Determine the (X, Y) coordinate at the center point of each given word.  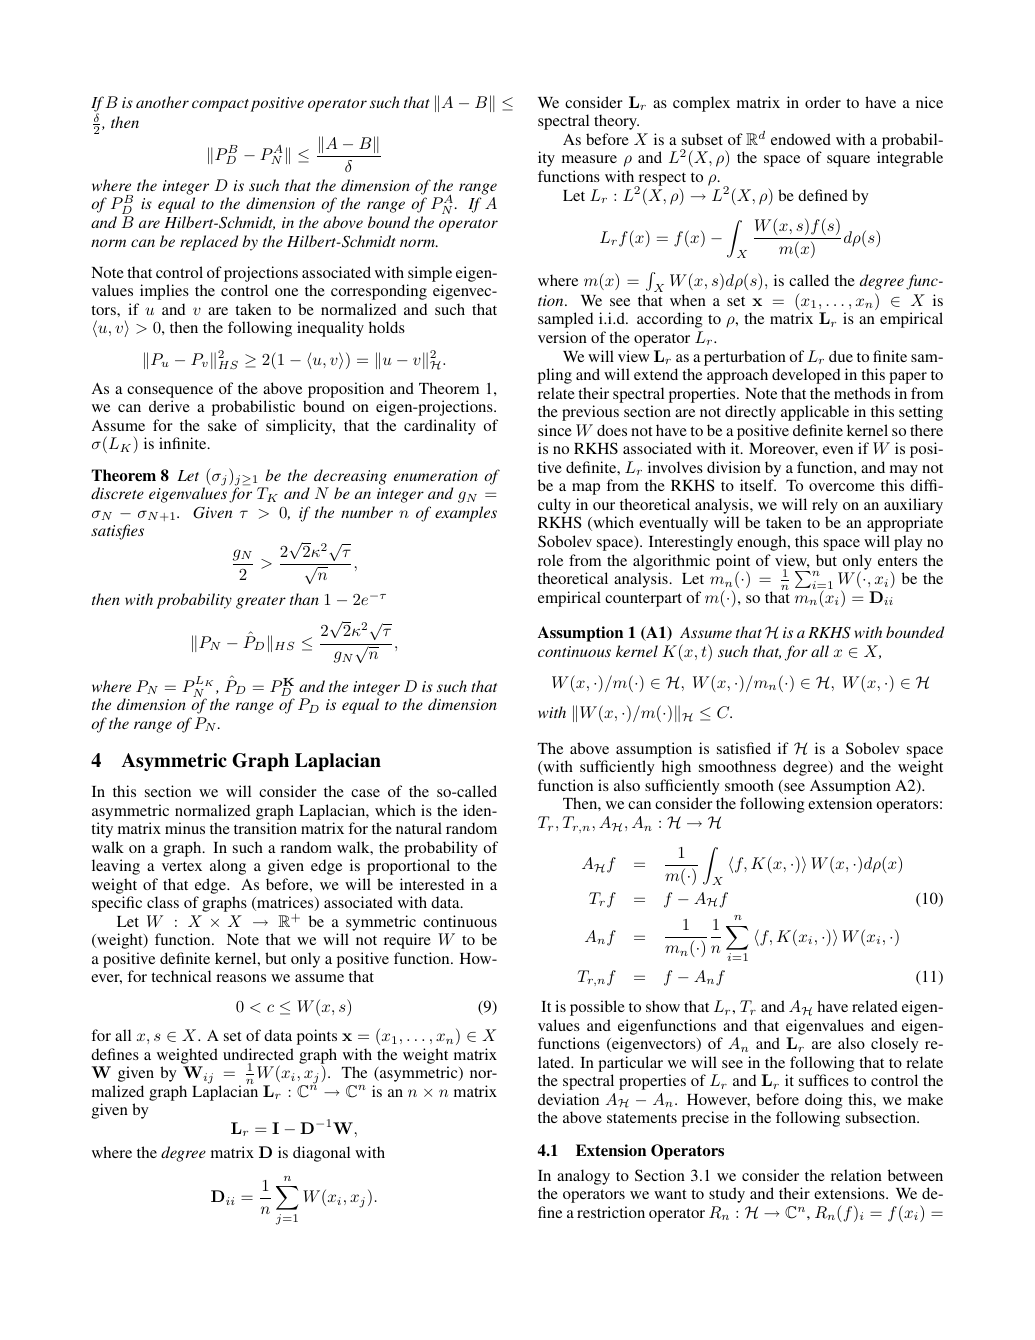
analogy (583, 1177)
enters (897, 561)
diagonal (321, 1154)
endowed (801, 139)
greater (261, 602)
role (550, 560)
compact (220, 105)
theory (616, 122)
